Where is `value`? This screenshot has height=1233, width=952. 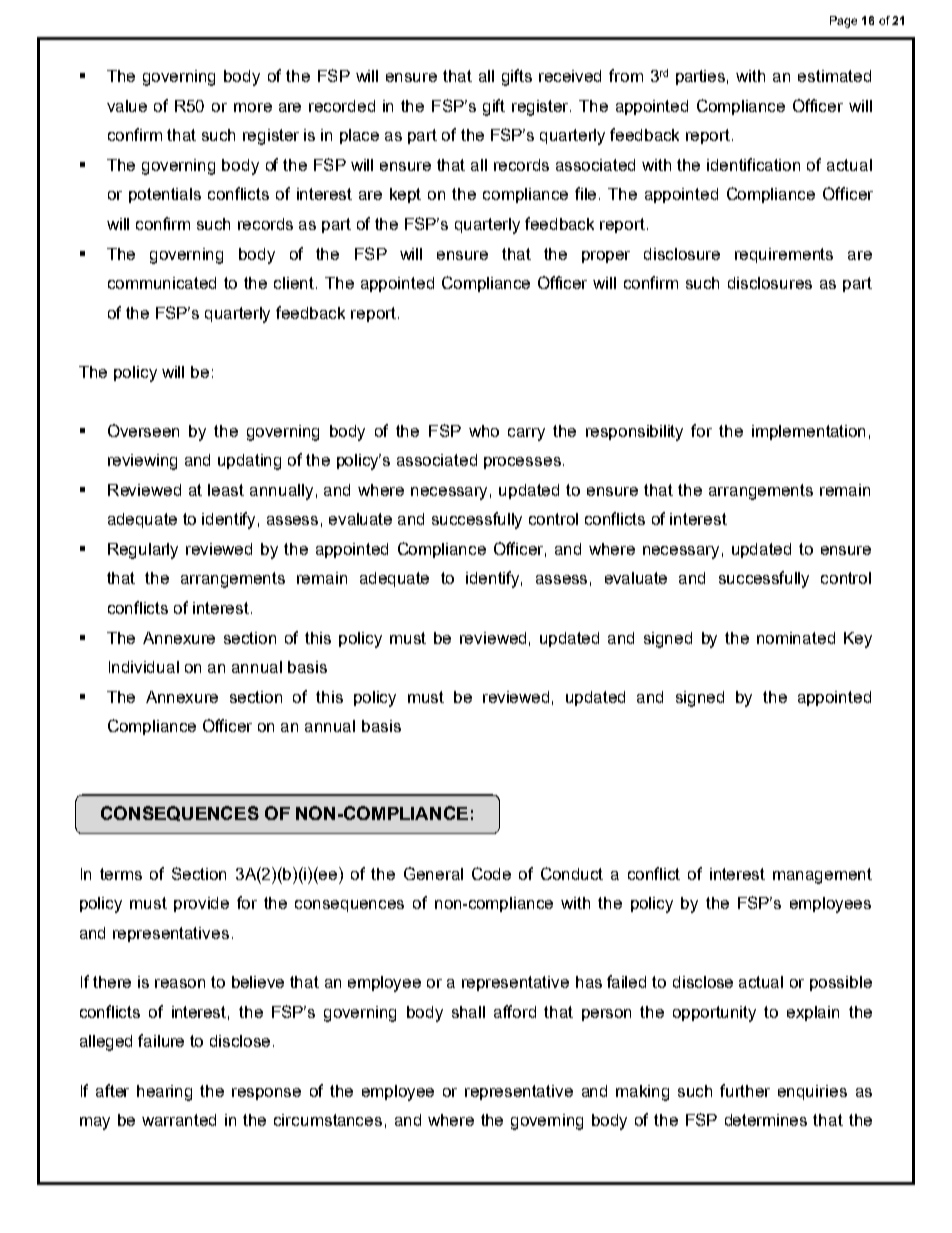 value is located at coordinates (127, 106).
